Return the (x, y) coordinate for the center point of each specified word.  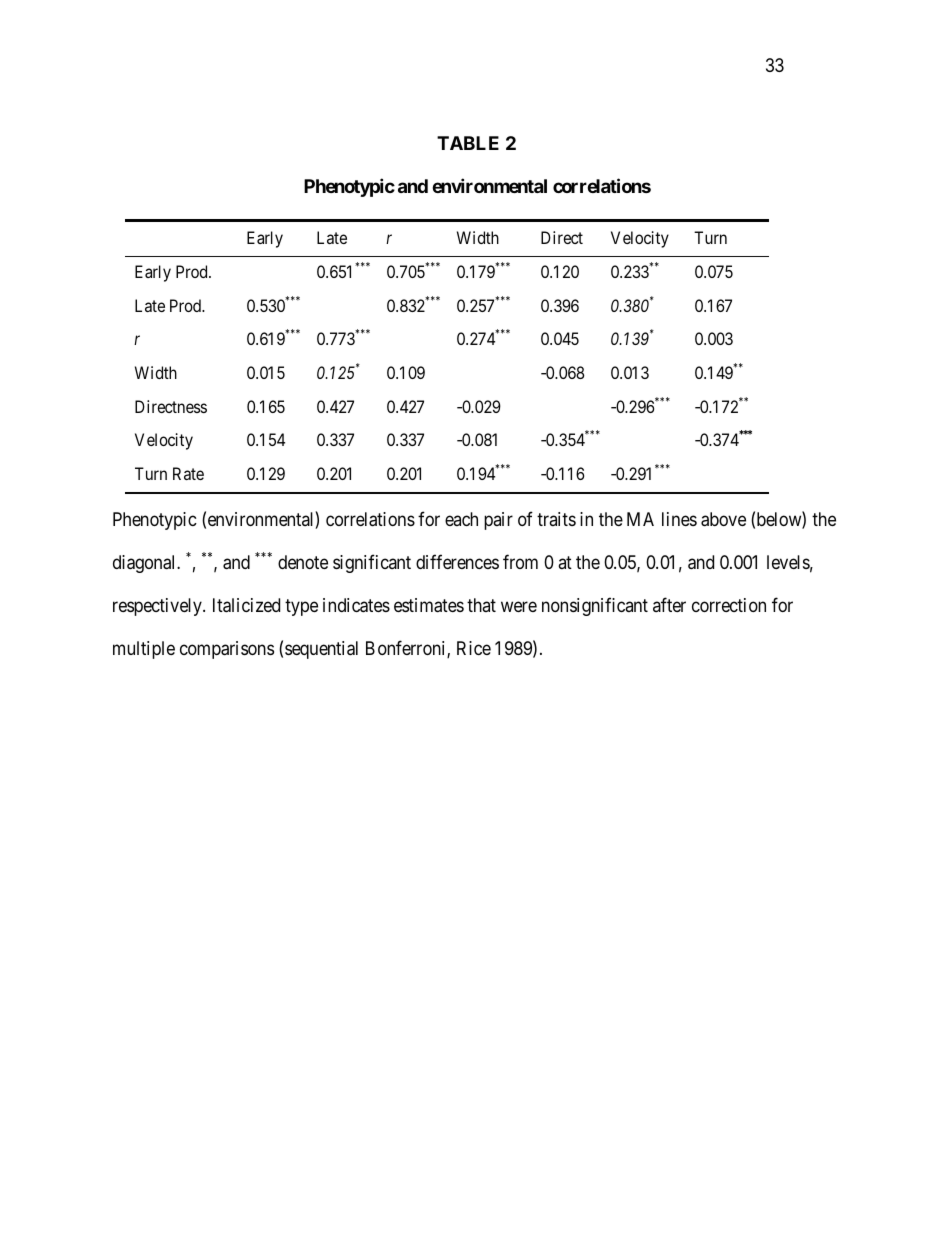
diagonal (146, 564)
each (461, 519)
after (669, 605)
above (723, 519)
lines (679, 519)
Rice (474, 648)
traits (556, 519)
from (520, 562)
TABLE (468, 143)
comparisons (227, 650)
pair (498, 521)
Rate (188, 473)
